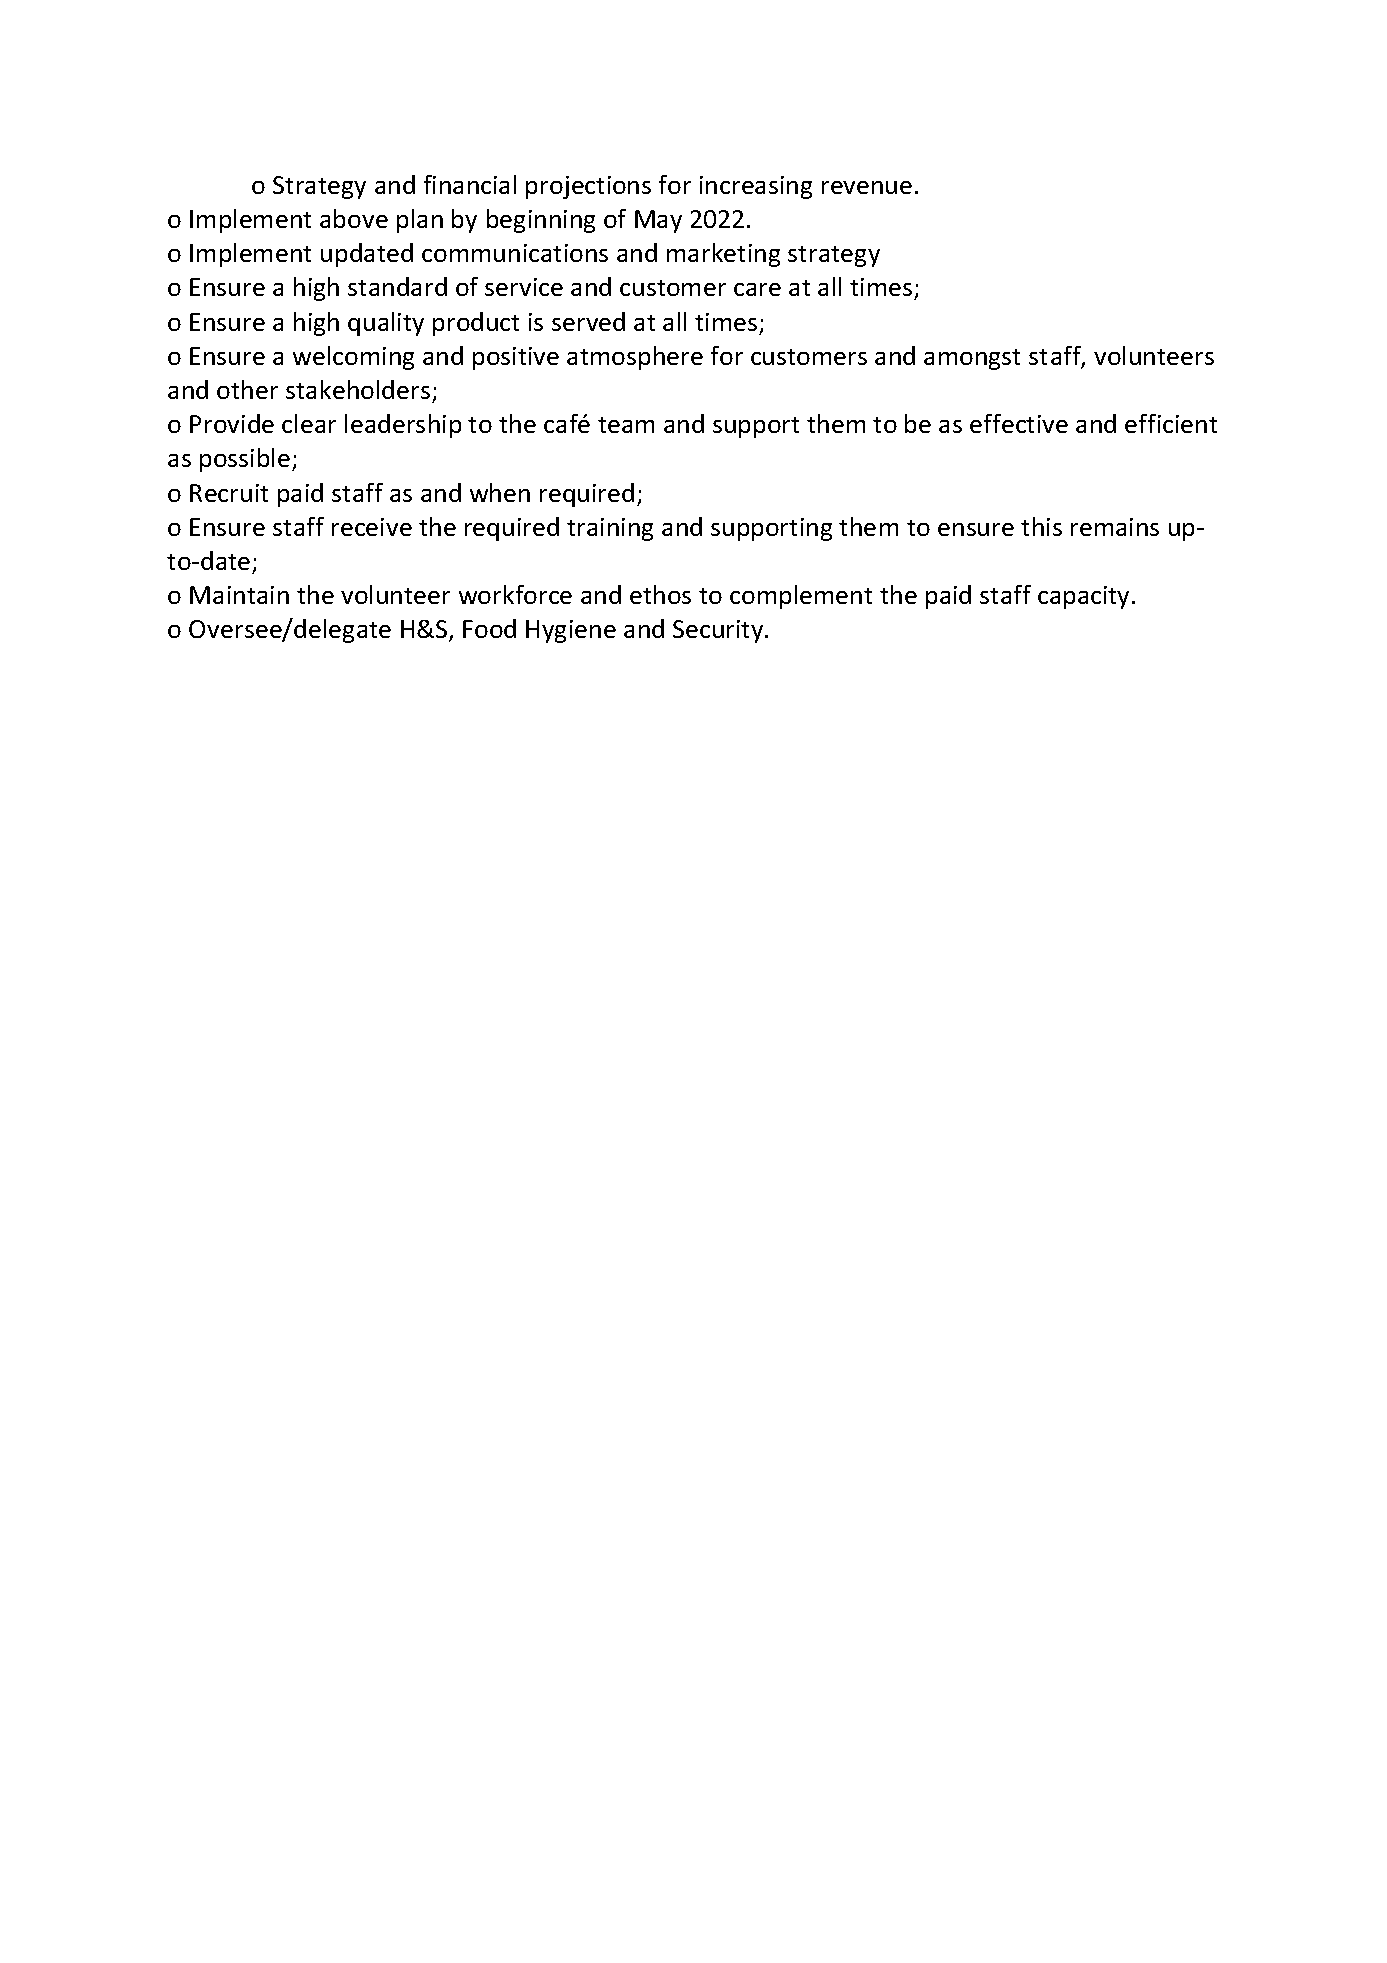  Describe the element at coordinates (756, 187) in the page. I see `increasing` at that location.
